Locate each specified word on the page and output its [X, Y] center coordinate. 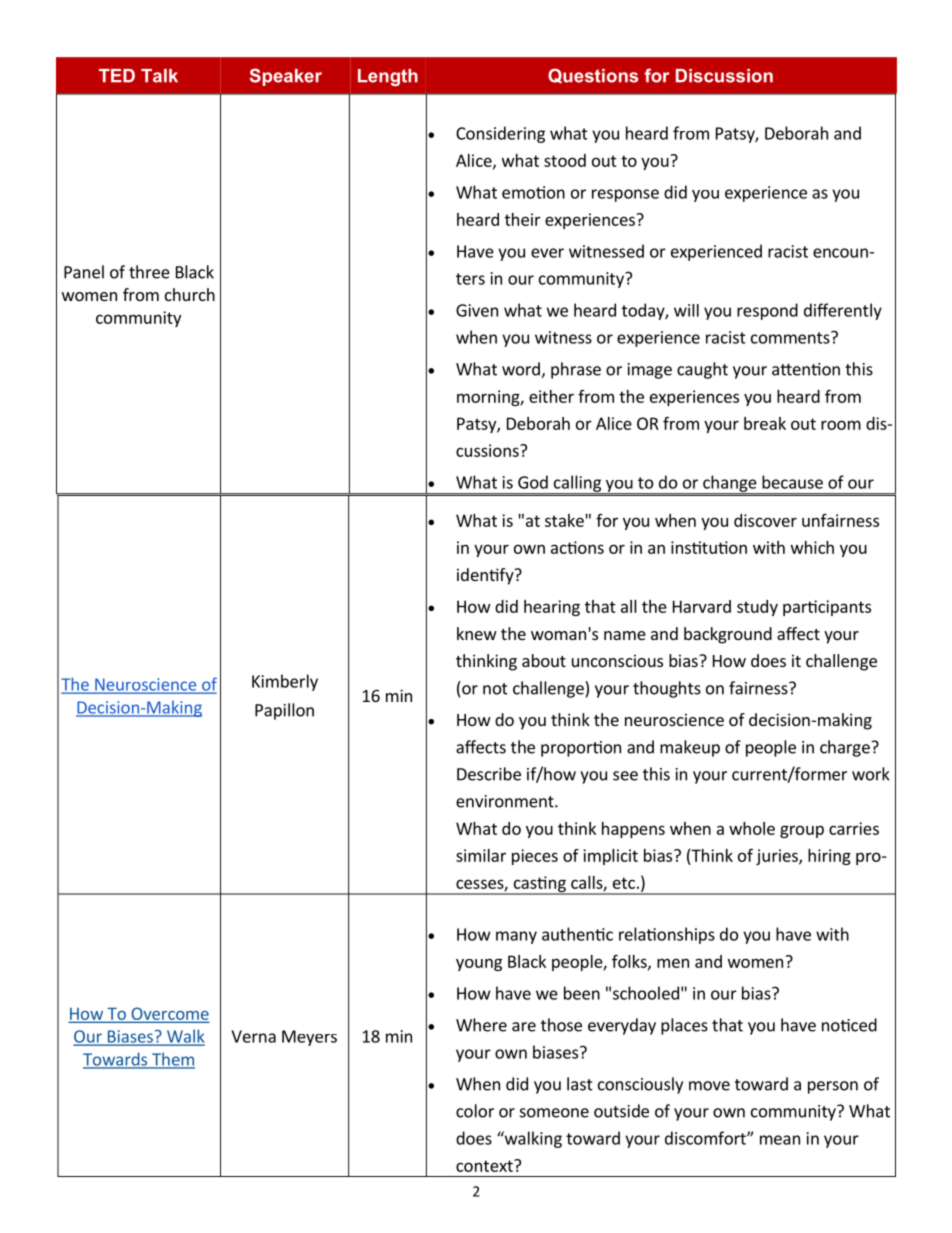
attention [806, 369]
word [522, 370]
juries [778, 857]
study [757, 608]
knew [477, 633]
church [190, 294]
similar [481, 855]
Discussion [724, 76]
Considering [500, 134]
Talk [159, 76]
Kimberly [285, 682]
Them [172, 1060]
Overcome [169, 1014]
